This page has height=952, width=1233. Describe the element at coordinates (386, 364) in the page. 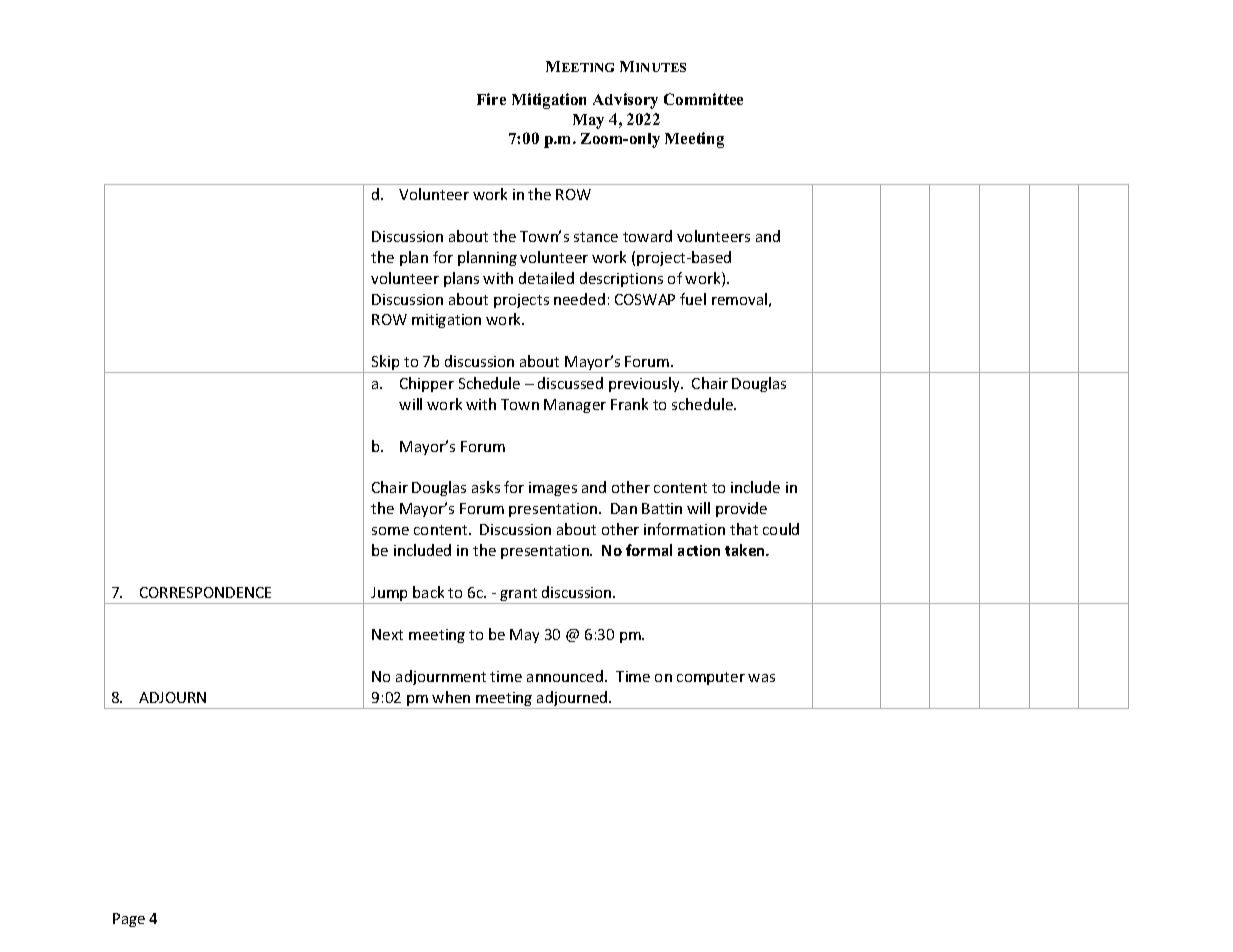

I see `Skip` at that location.
